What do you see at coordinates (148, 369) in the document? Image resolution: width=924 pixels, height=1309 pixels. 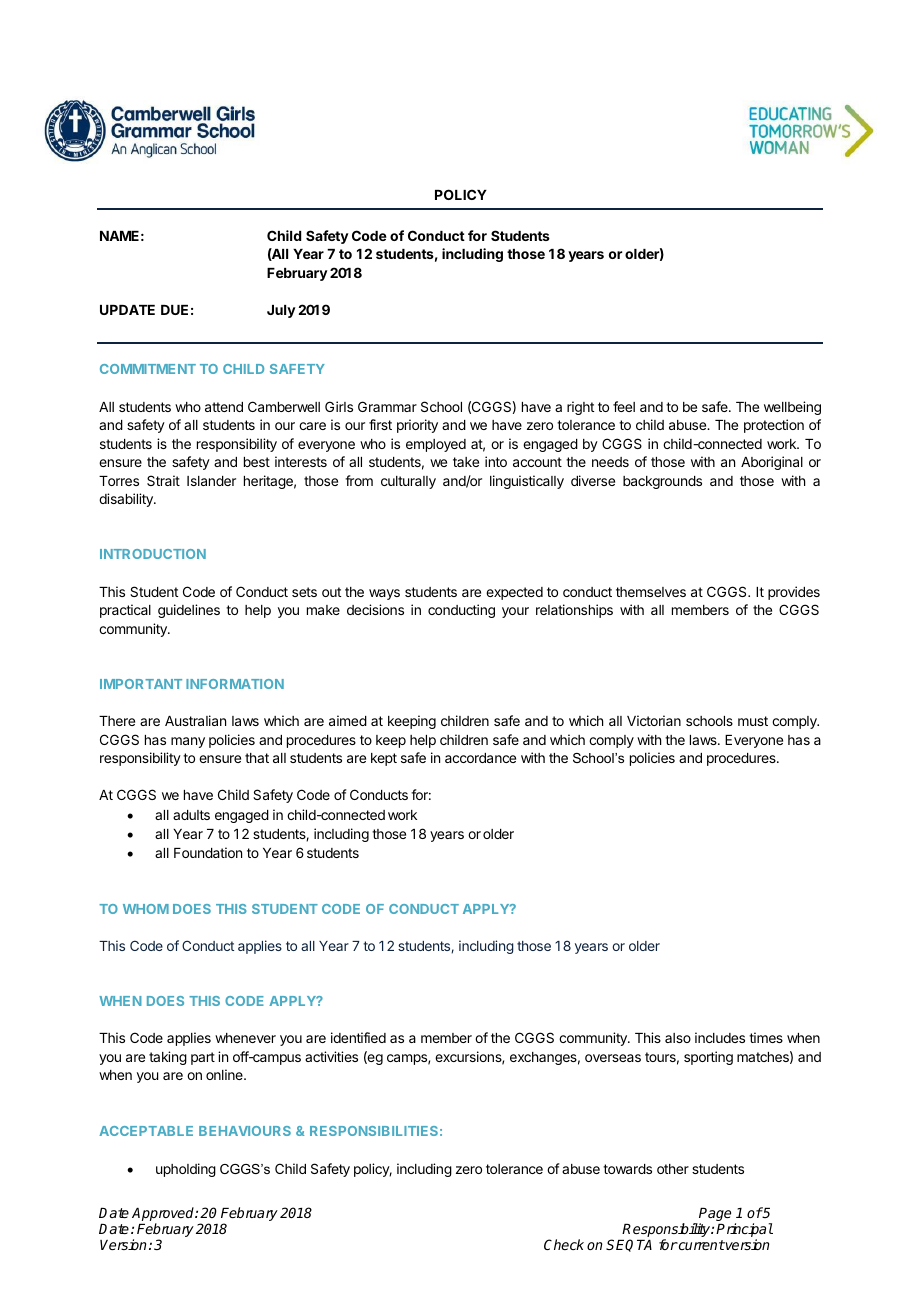 I see `COMMITMENT` at bounding box center [148, 369].
